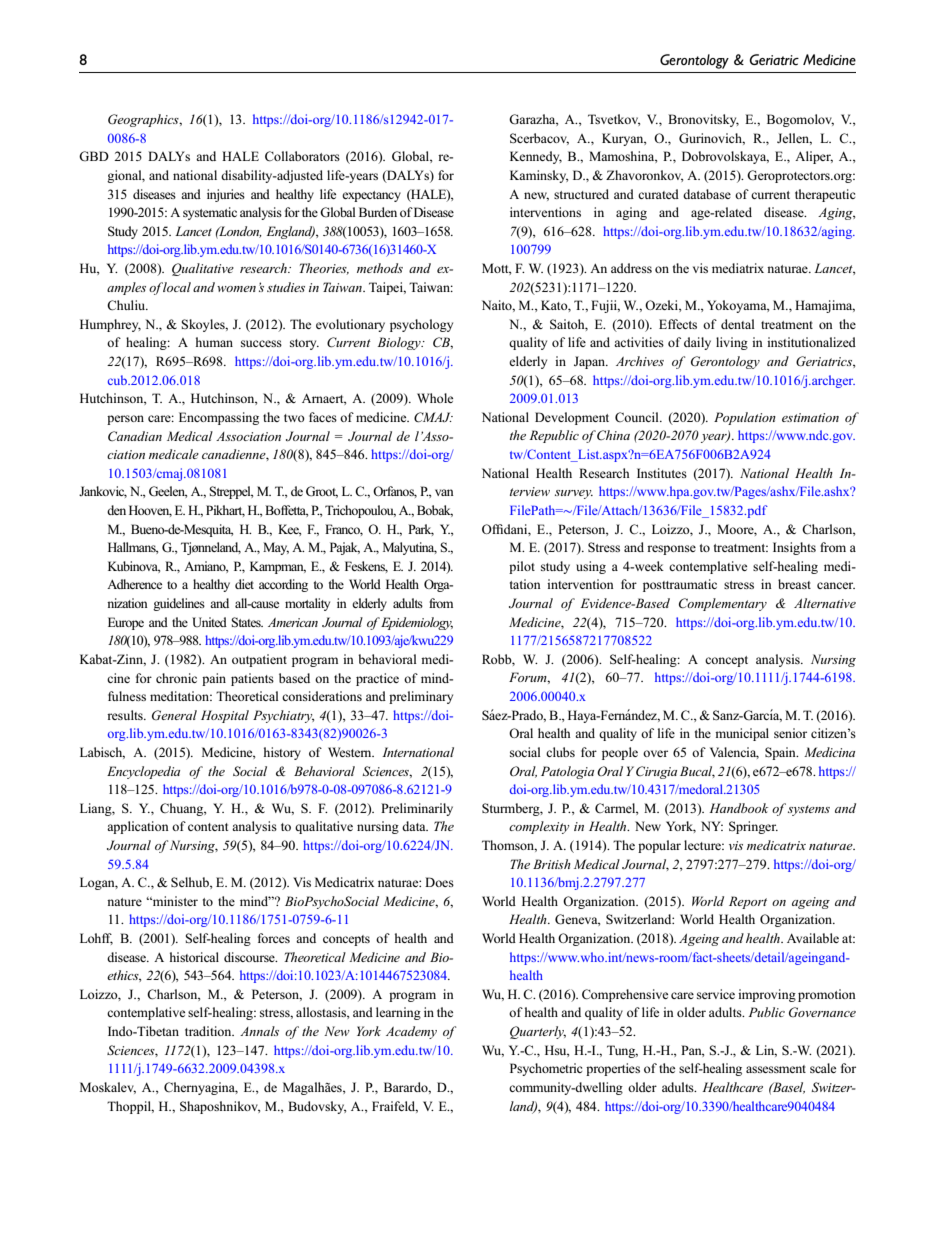  What do you see at coordinates (143, 772) in the screenshot?
I see `Encyclopedia` at bounding box center [143, 772].
